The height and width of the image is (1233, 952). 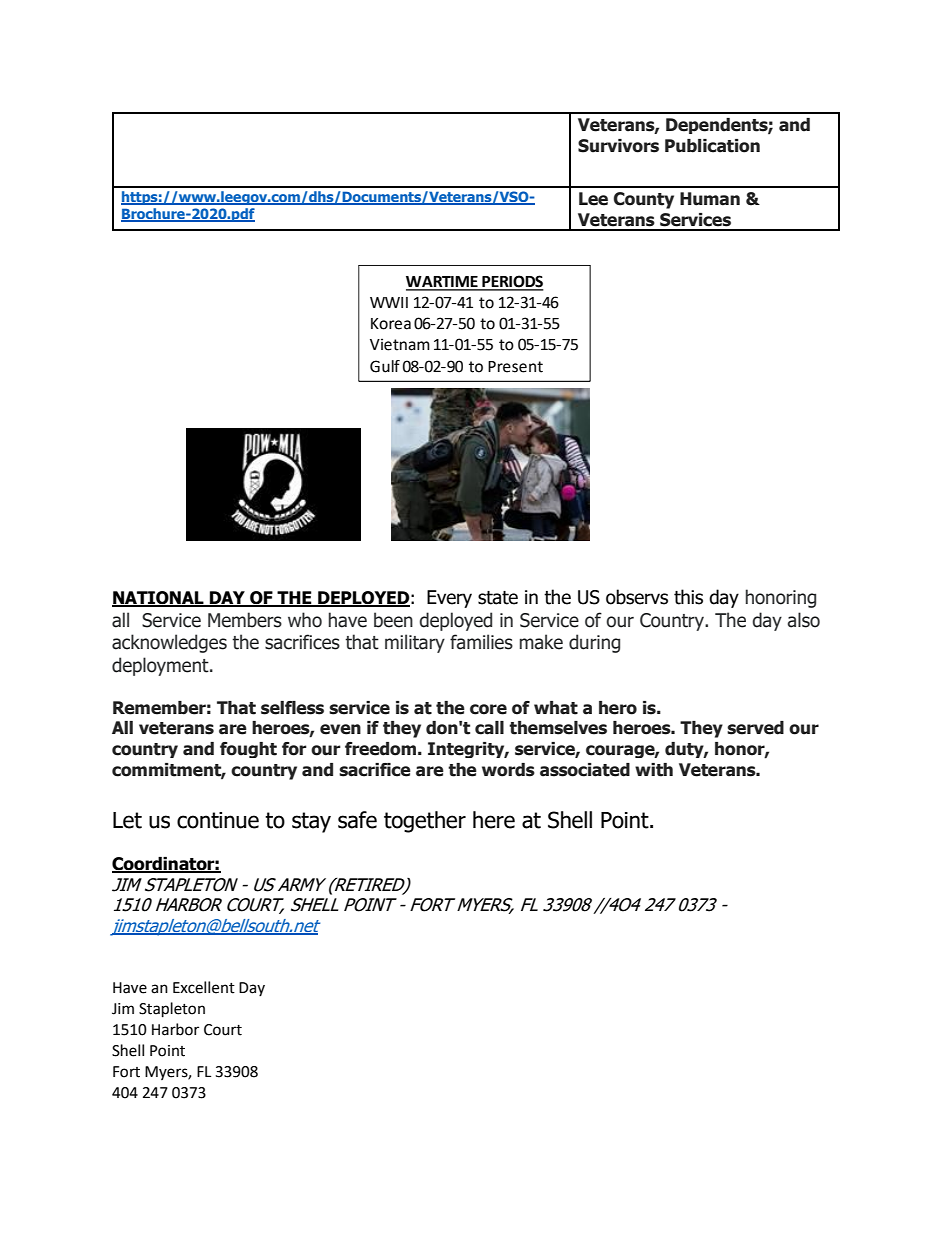 I want to click on Excellent, so click(x=204, y=987).
